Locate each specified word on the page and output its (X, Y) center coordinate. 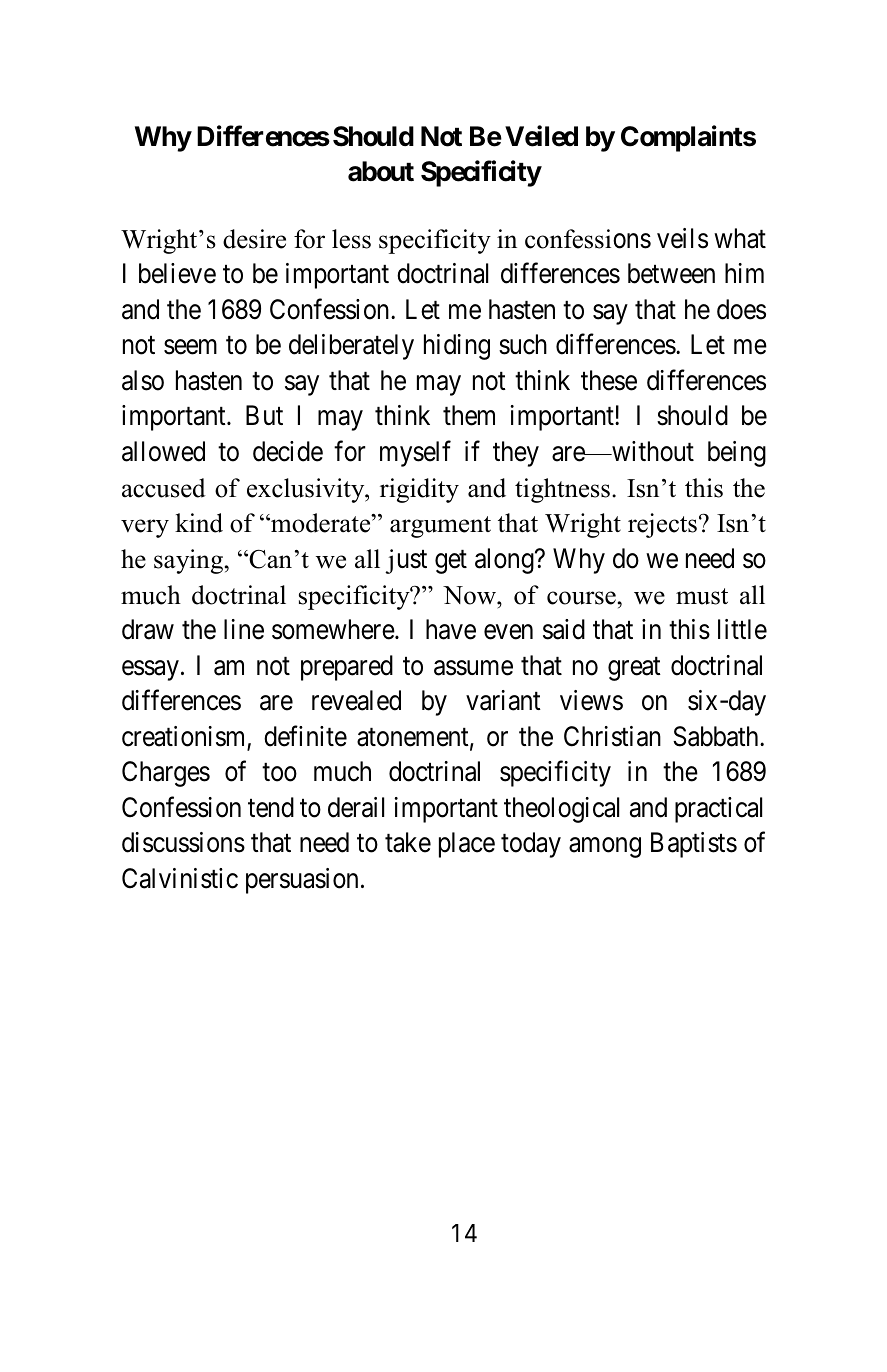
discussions (183, 842)
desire (254, 239)
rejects (662, 525)
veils (682, 238)
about (381, 171)
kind (199, 523)
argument (440, 527)
